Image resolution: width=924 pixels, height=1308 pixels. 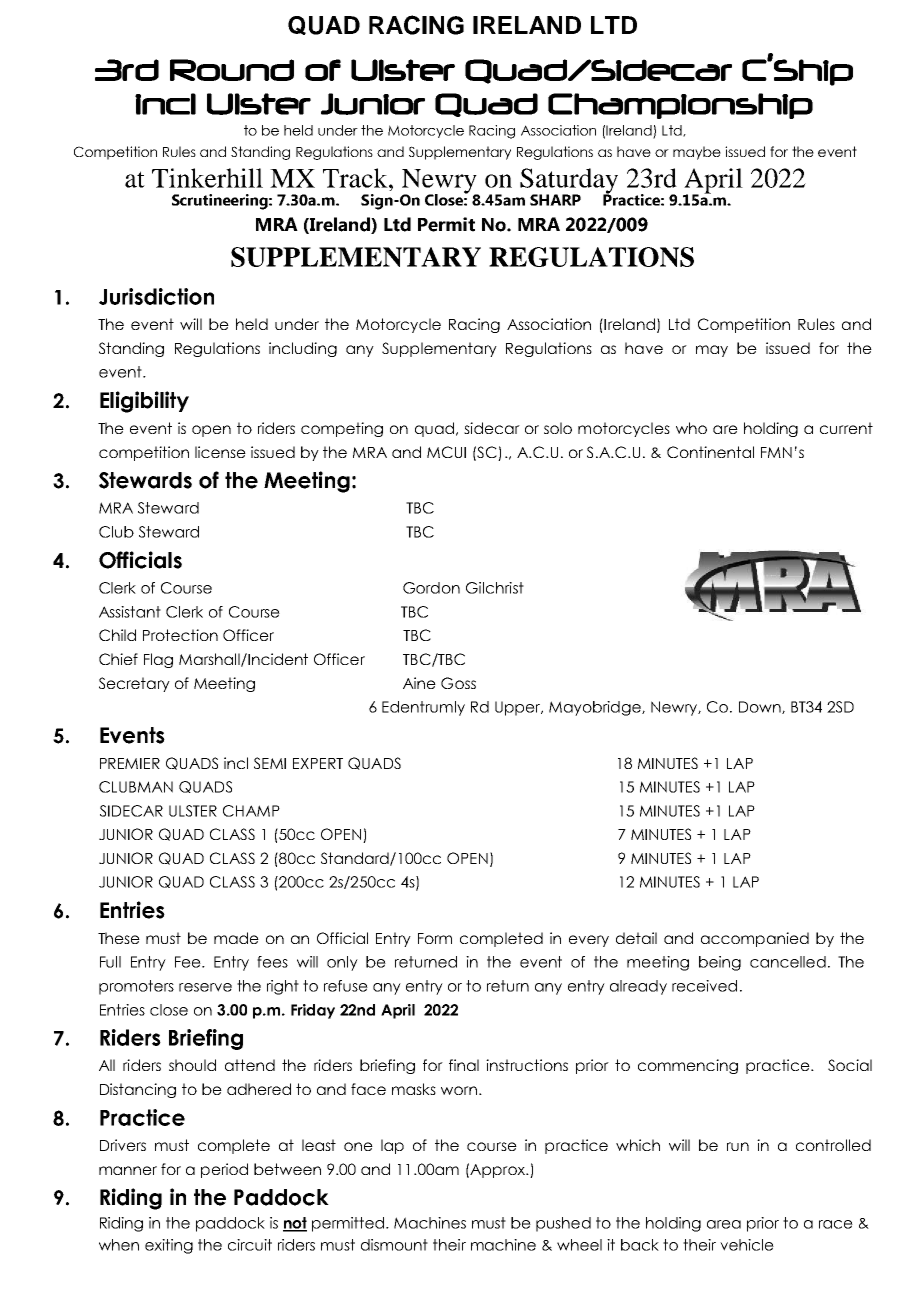 I want to click on solo, so click(x=558, y=428).
